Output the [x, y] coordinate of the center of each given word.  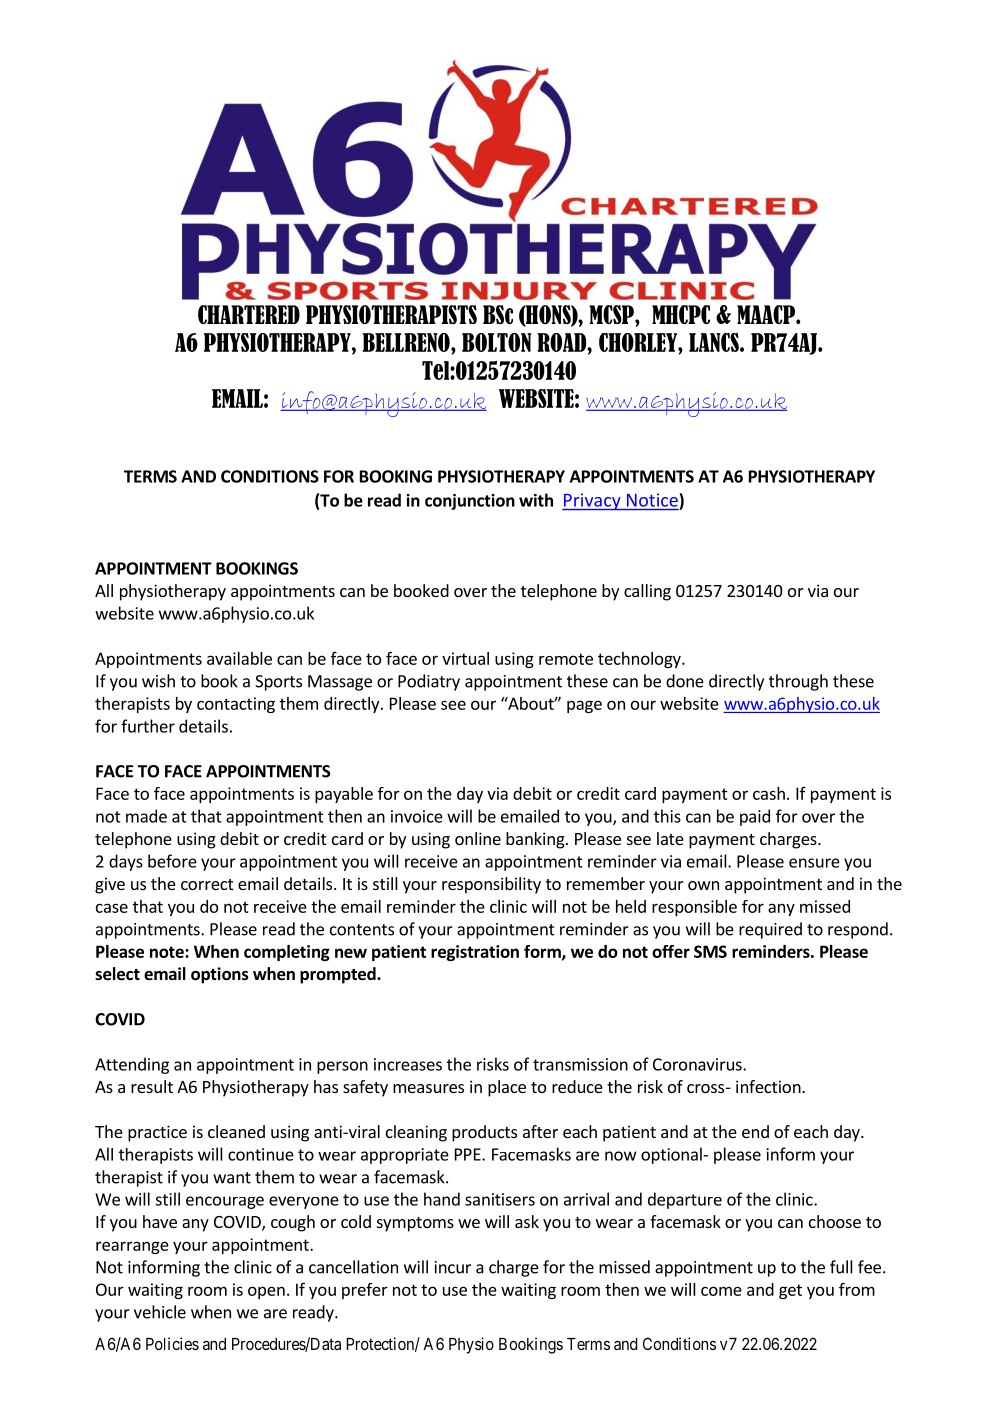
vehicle [160, 1312]
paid [755, 817]
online [478, 838]
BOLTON [497, 342]
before [172, 861]
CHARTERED [249, 314]
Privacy [592, 501]
